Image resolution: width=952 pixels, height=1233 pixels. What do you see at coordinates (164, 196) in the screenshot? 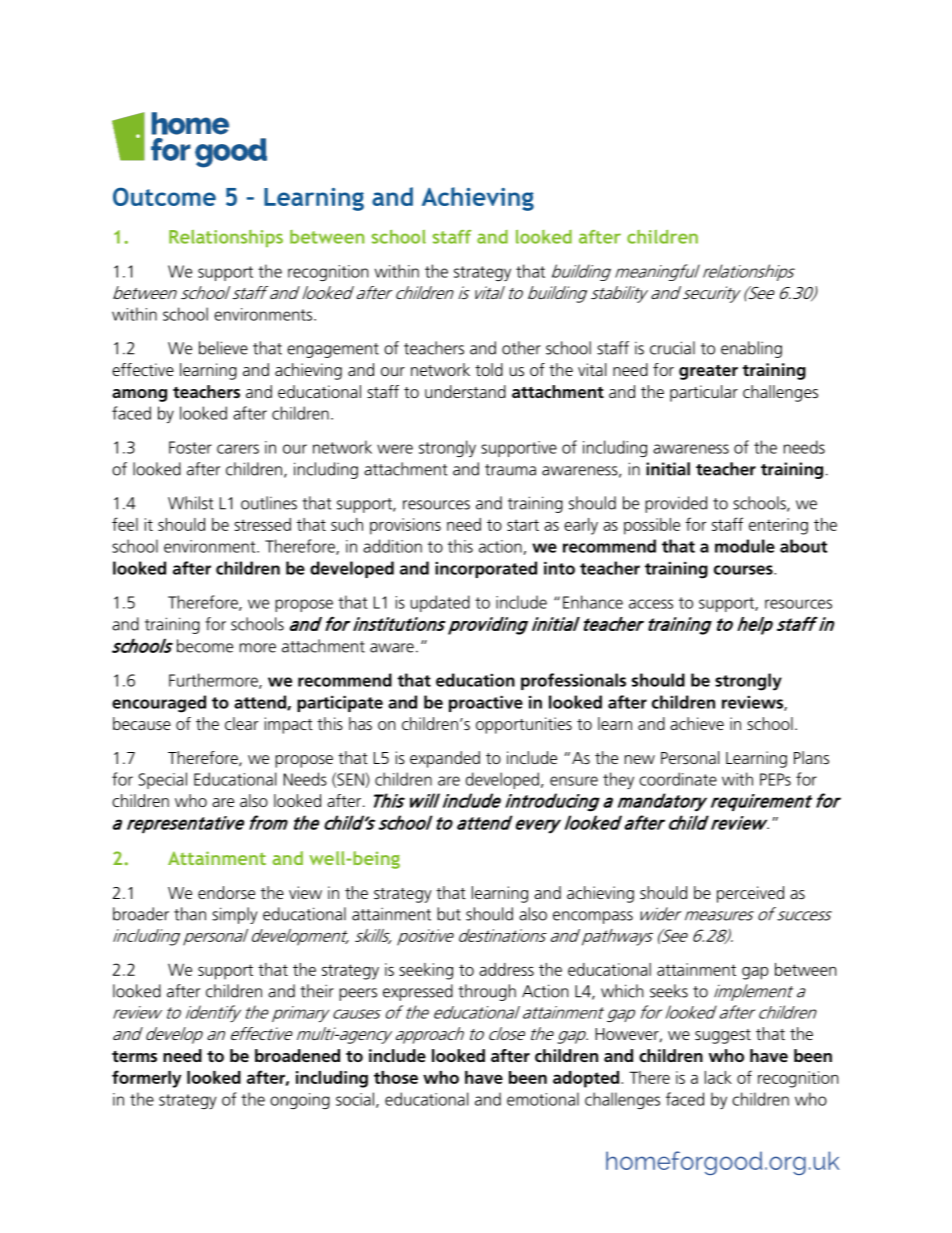
I see `Outcome` at bounding box center [164, 196].
